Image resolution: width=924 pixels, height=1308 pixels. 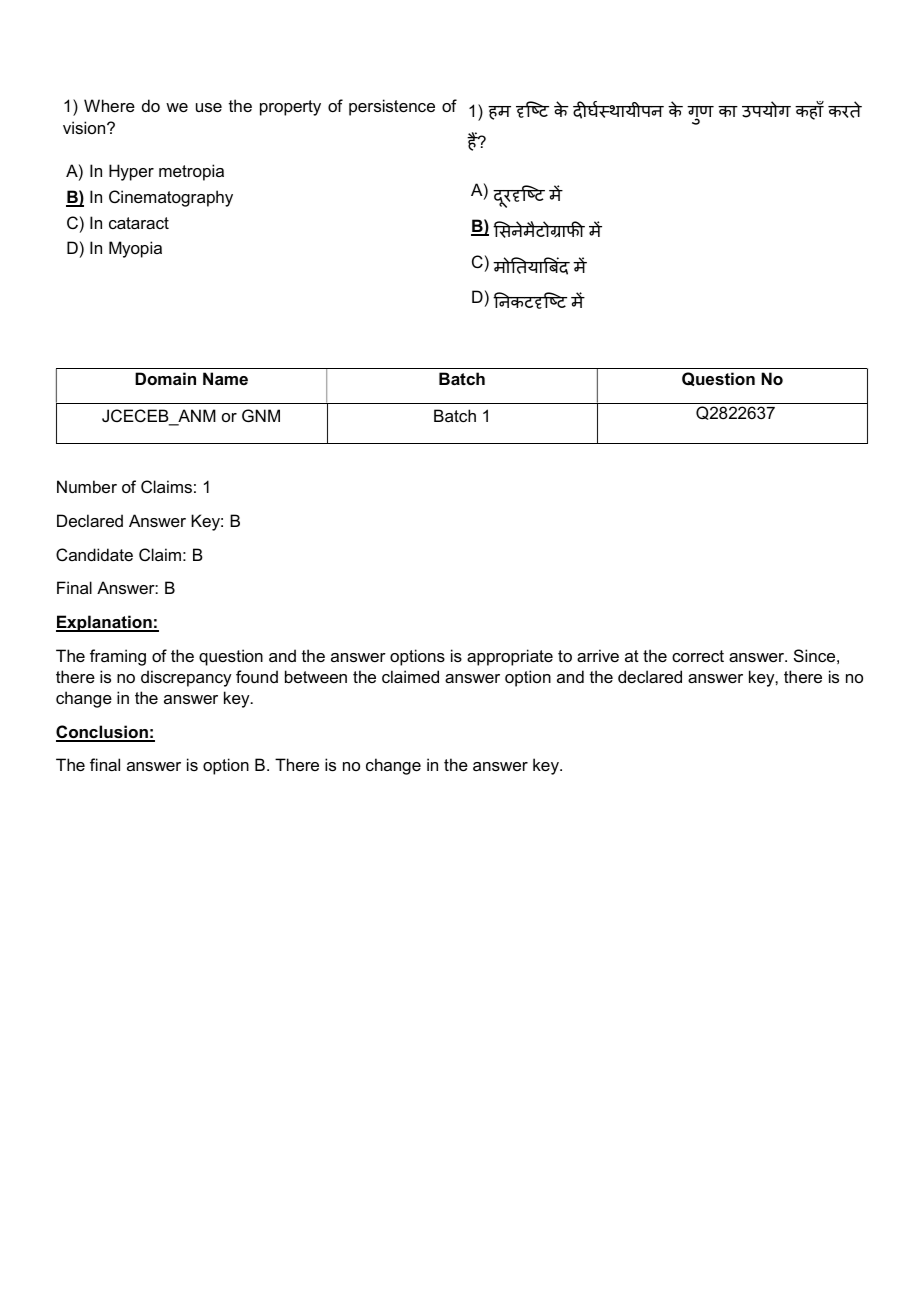 I want to click on use, so click(x=209, y=107).
